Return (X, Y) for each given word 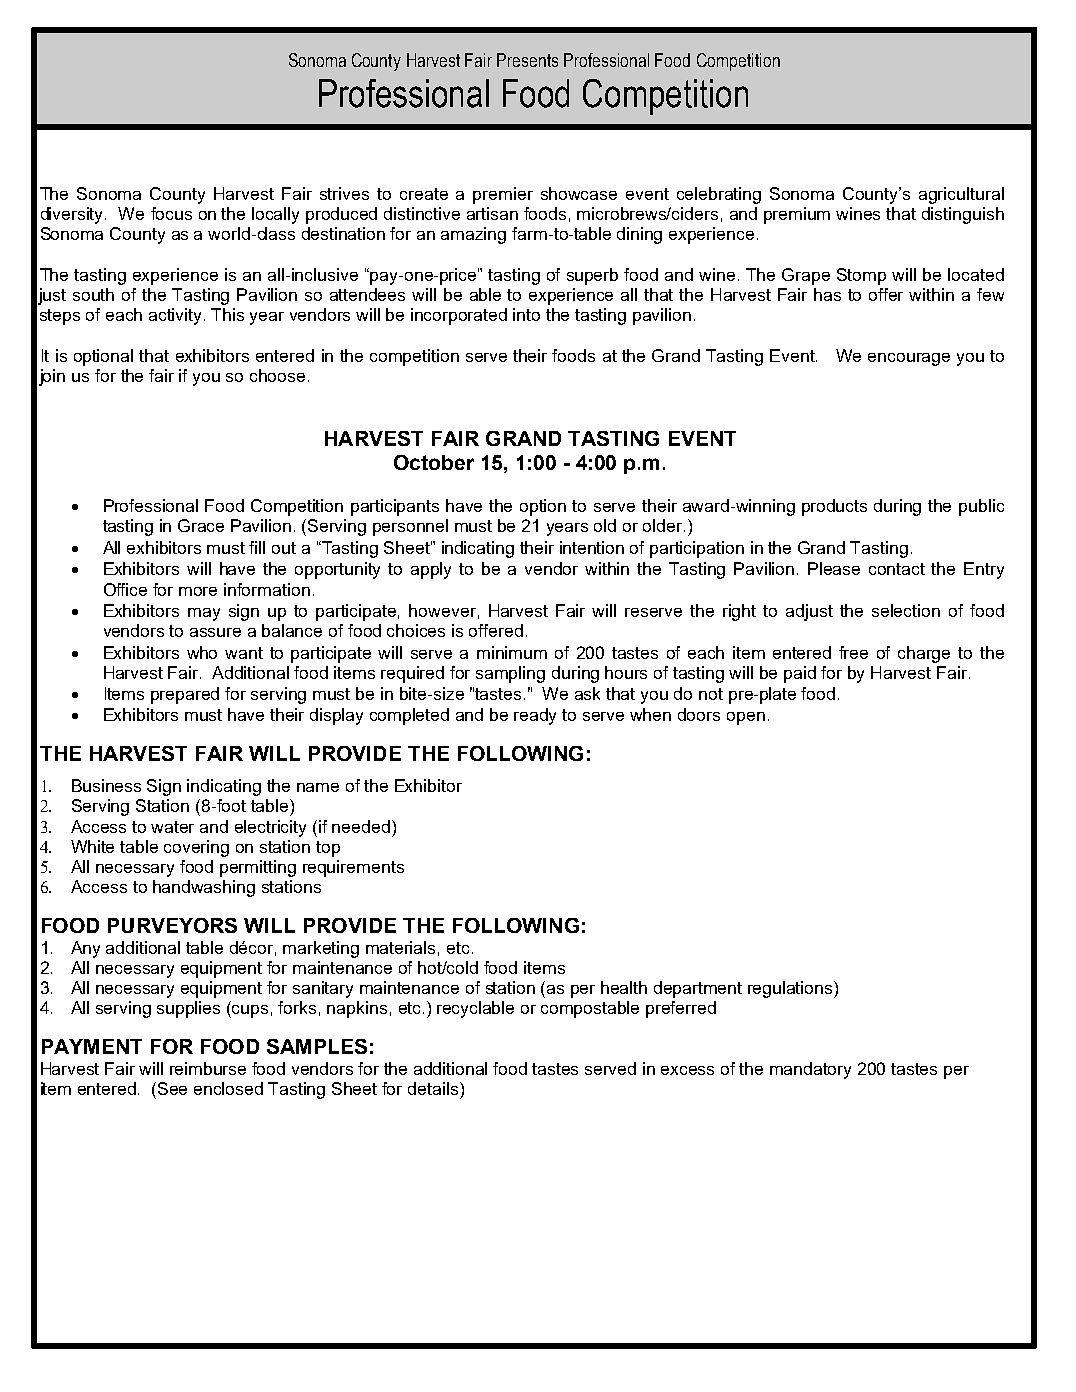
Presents (527, 60)
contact (897, 569)
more (198, 591)
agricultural (961, 195)
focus (171, 213)
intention (592, 547)
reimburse (208, 1068)
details (434, 1088)
